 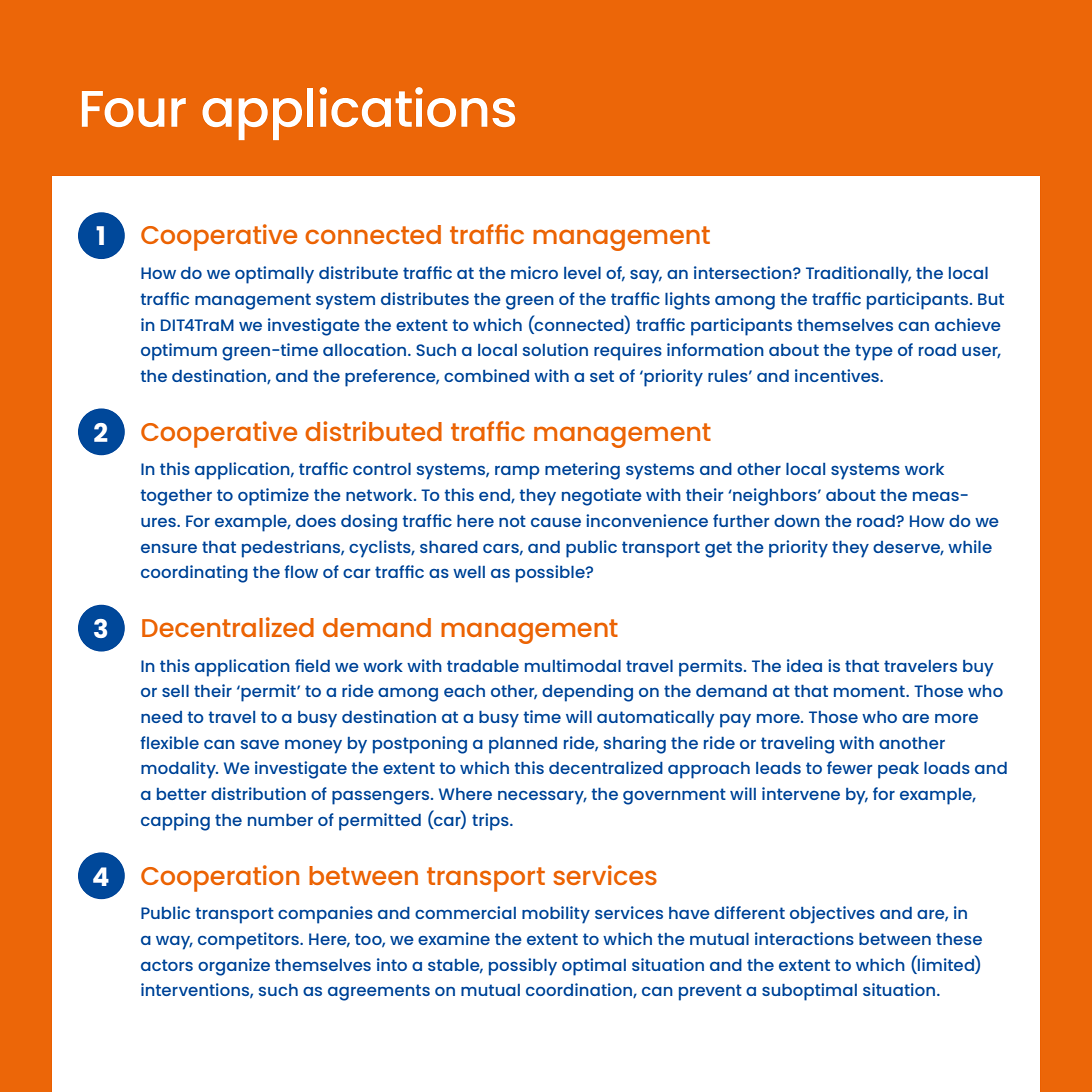 I want to click on moment, so click(x=870, y=691).
